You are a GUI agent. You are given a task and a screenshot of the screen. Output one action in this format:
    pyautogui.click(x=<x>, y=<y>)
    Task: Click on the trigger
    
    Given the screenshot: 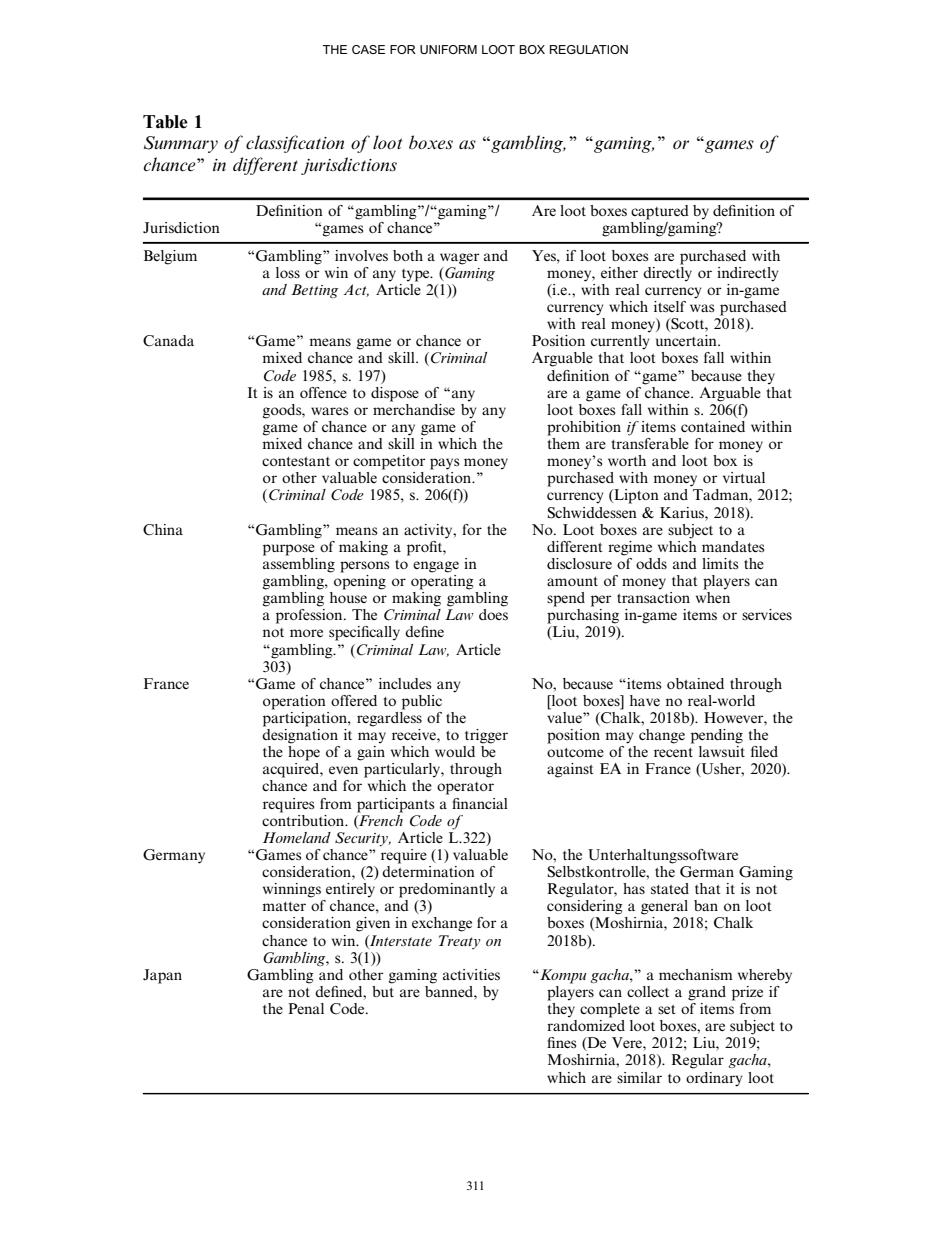 What is the action you would take?
    pyautogui.click(x=486, y=736)
